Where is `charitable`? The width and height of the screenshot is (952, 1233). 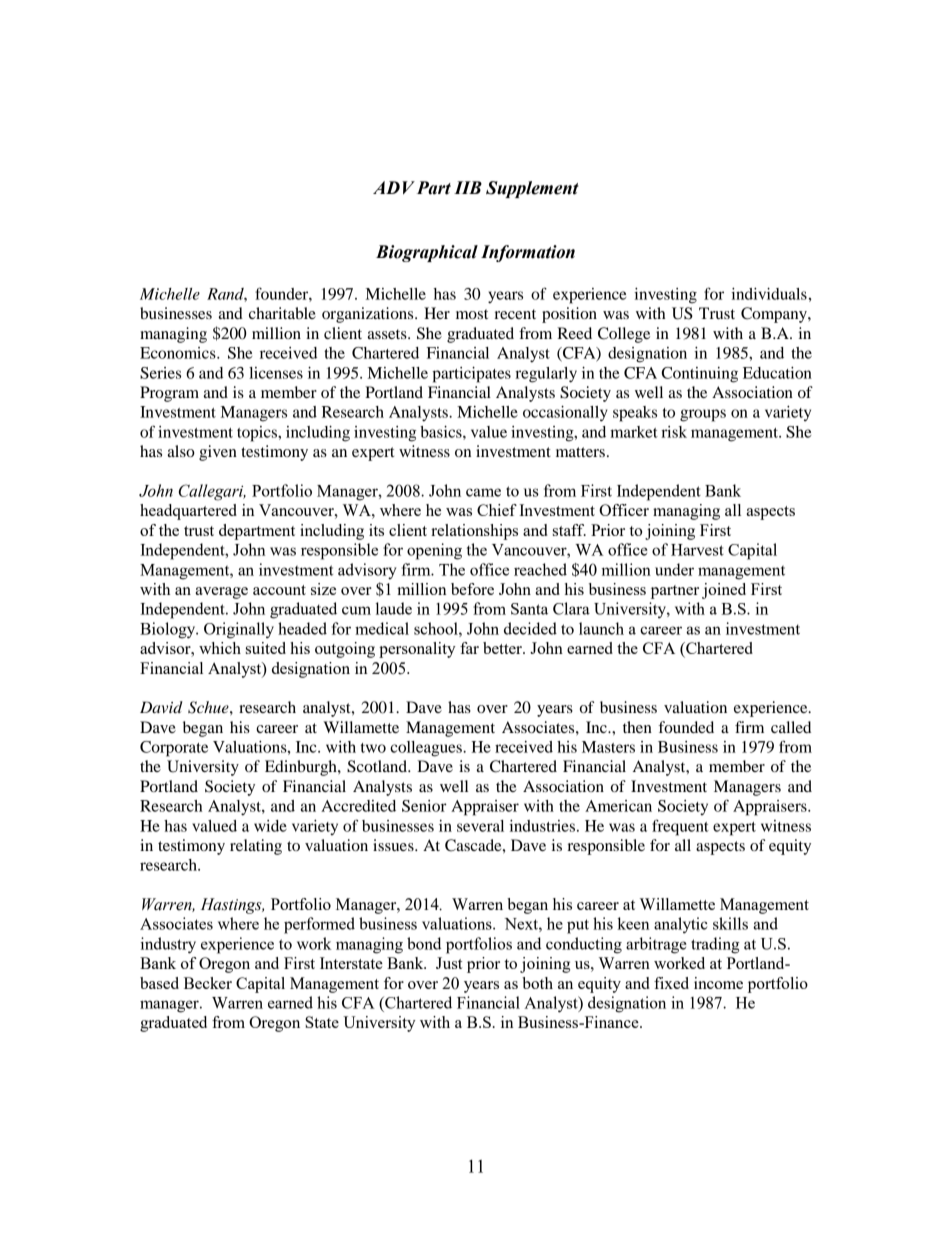 charitable is located at coordinates (282, 313).
